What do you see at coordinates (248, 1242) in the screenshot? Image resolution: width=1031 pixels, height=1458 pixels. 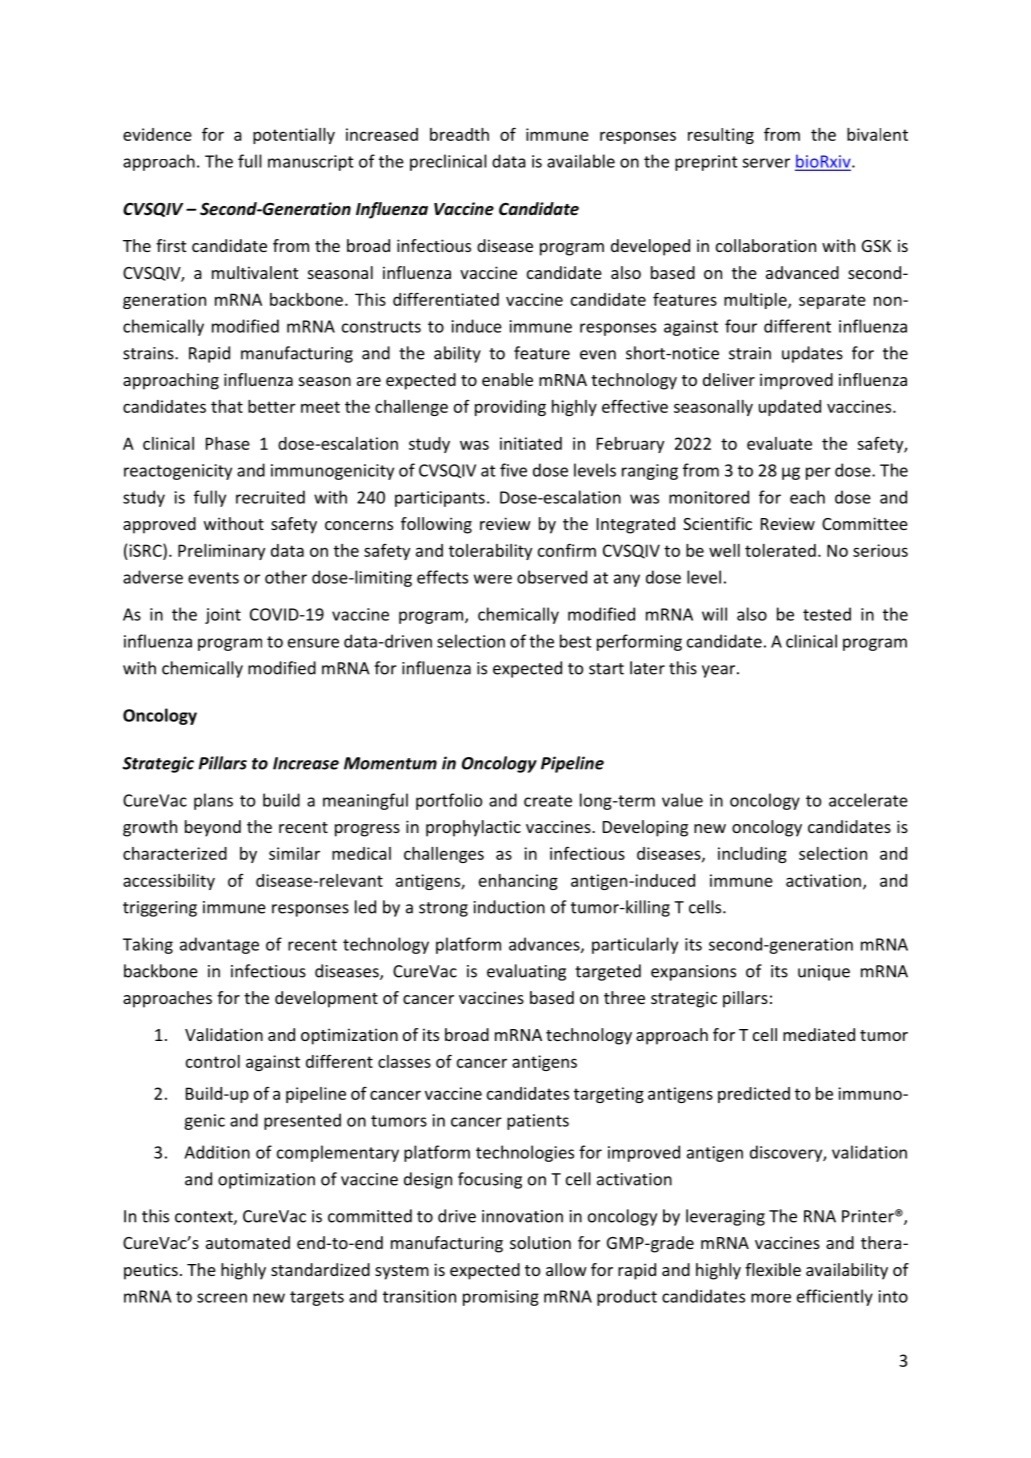 I see `automated` at bounding box center [248, 1242].
